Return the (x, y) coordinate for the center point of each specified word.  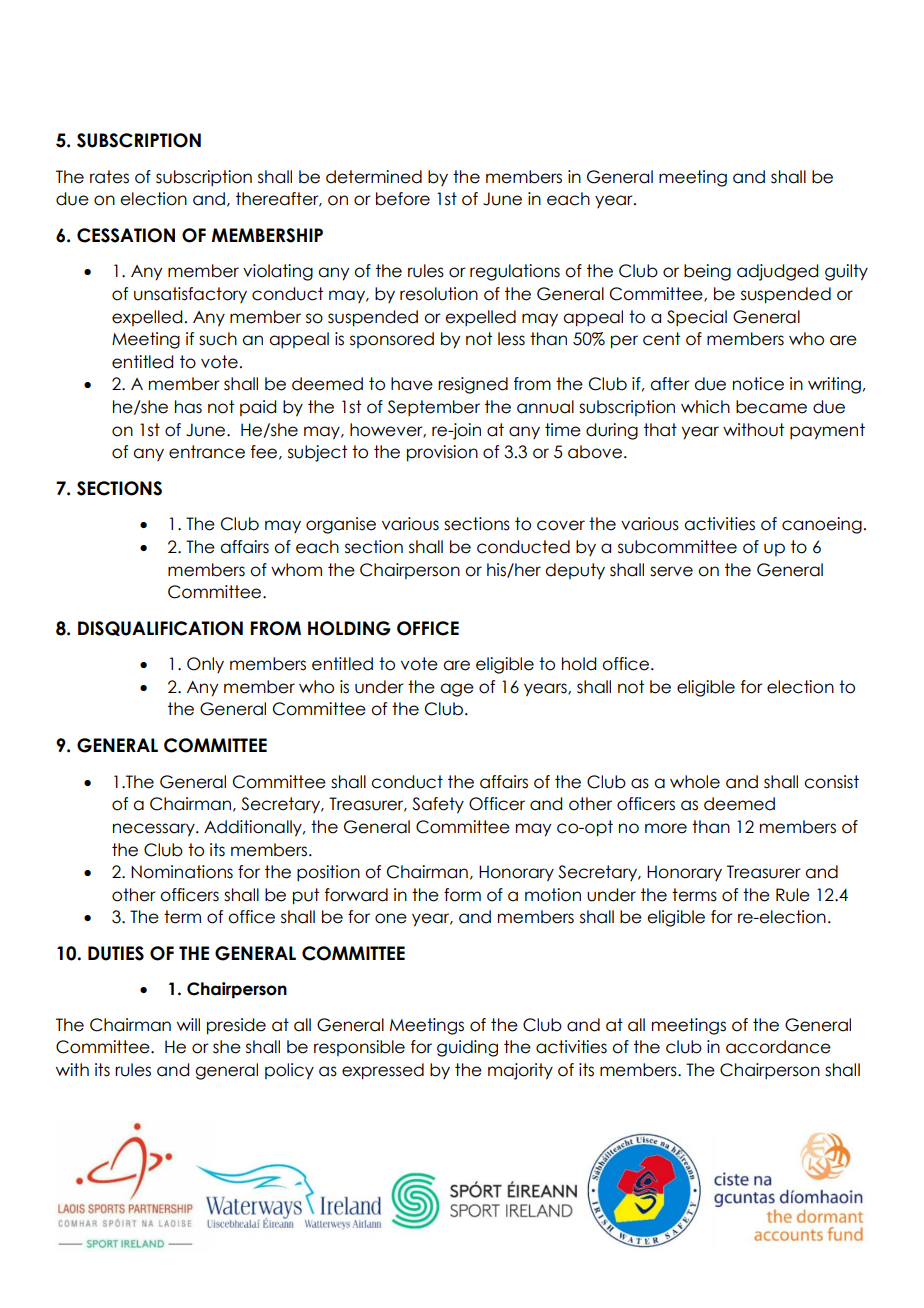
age (457, 690)
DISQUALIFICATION (160, 628)
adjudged (777, 272)
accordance (778, 1047)
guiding (467, 1048)
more (666, 828)
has (188, 407)
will (188, 1024)
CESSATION (126, 235)
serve (671, 571)
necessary (155, 830)
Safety (438, 805)
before (403, 199)
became (771, 407)
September (434, 408)
